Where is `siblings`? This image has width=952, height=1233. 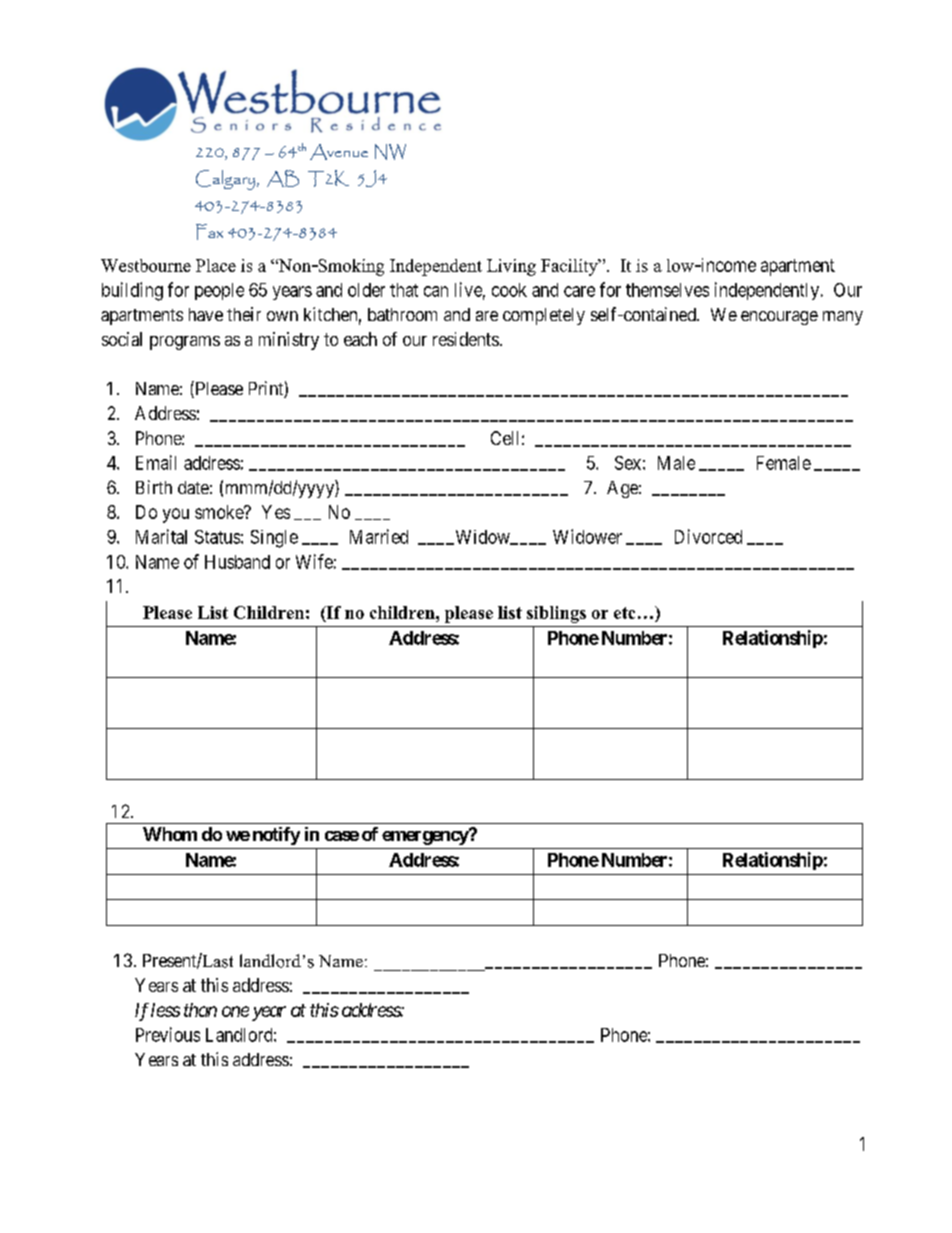
siblings is located at coordinates (556, 614).
